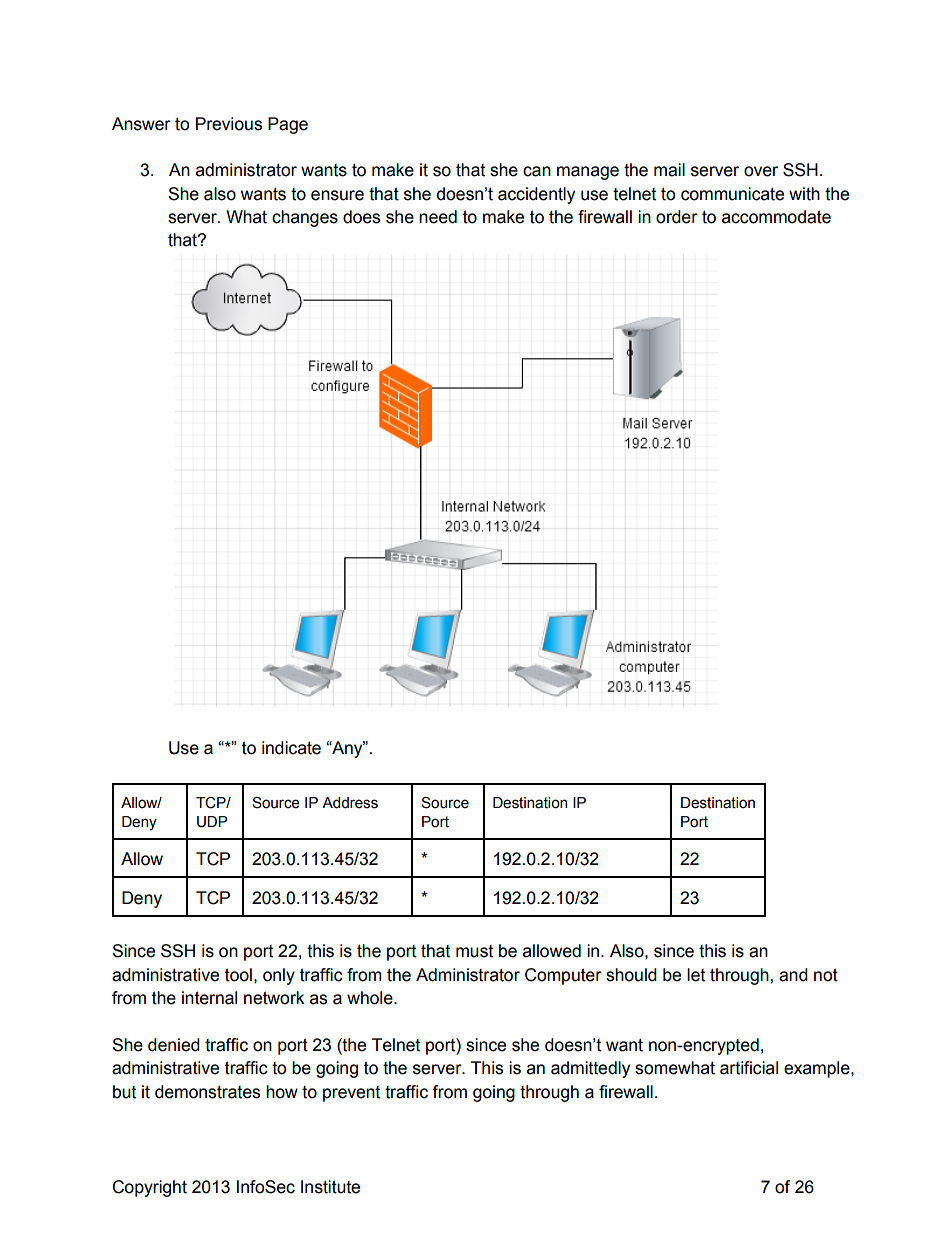 The image size is (952, 1233). Describe the element at coordinates (761, 171) in the screenshot. I see `over` at that location.
